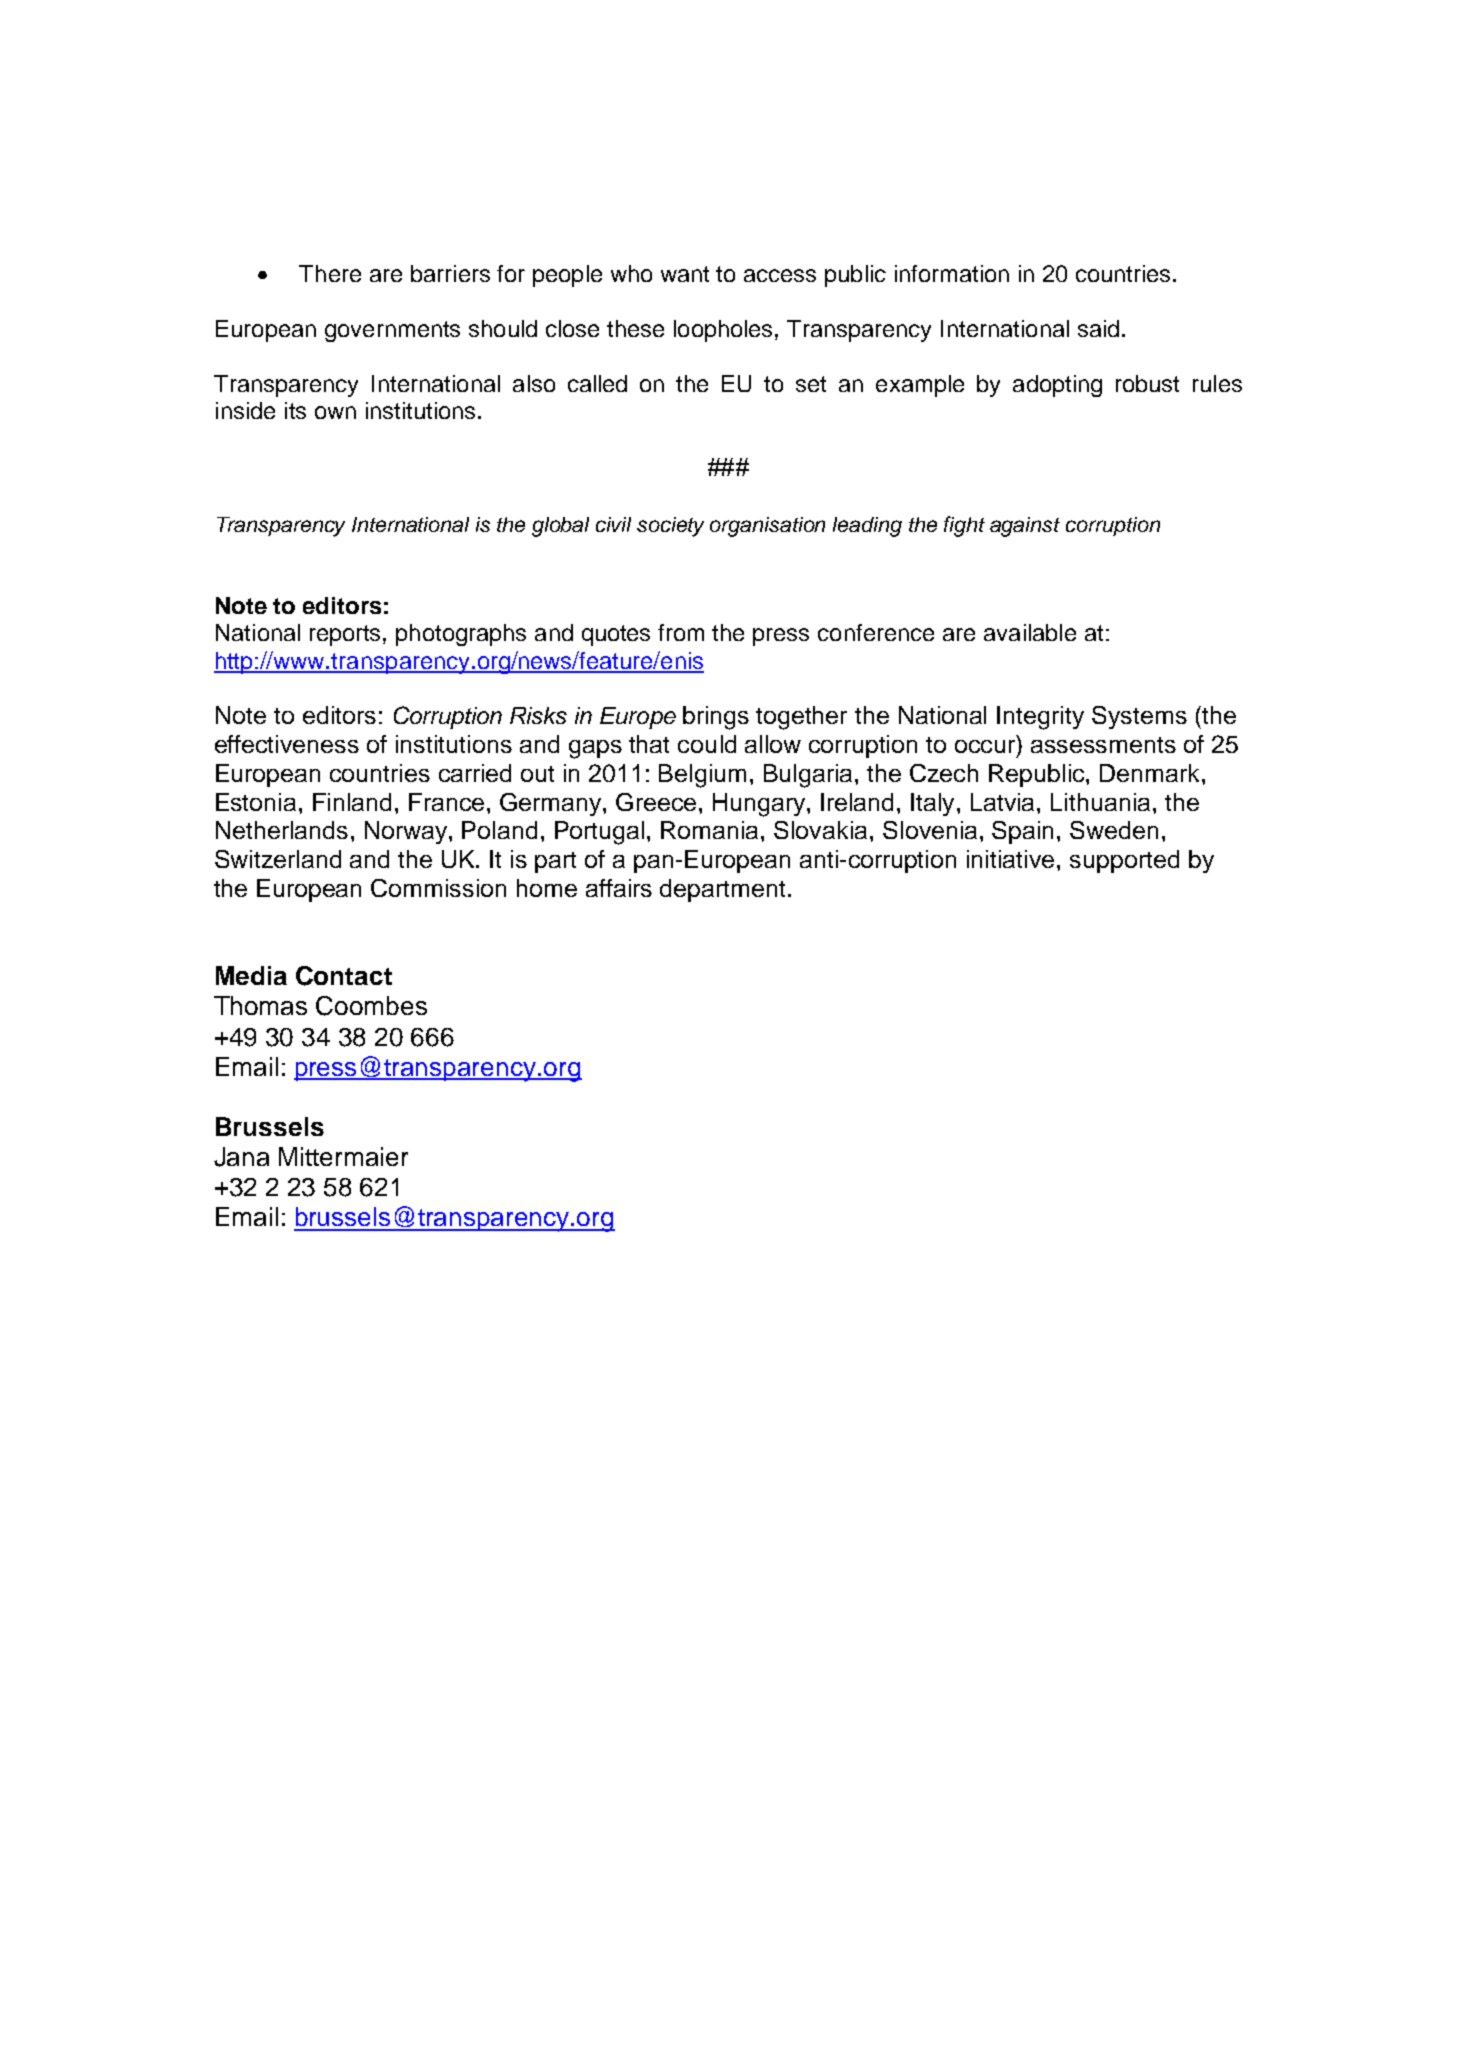  Describe the element at coordinates (344, 976) in the screenshot. I see `Contact` at that location.
